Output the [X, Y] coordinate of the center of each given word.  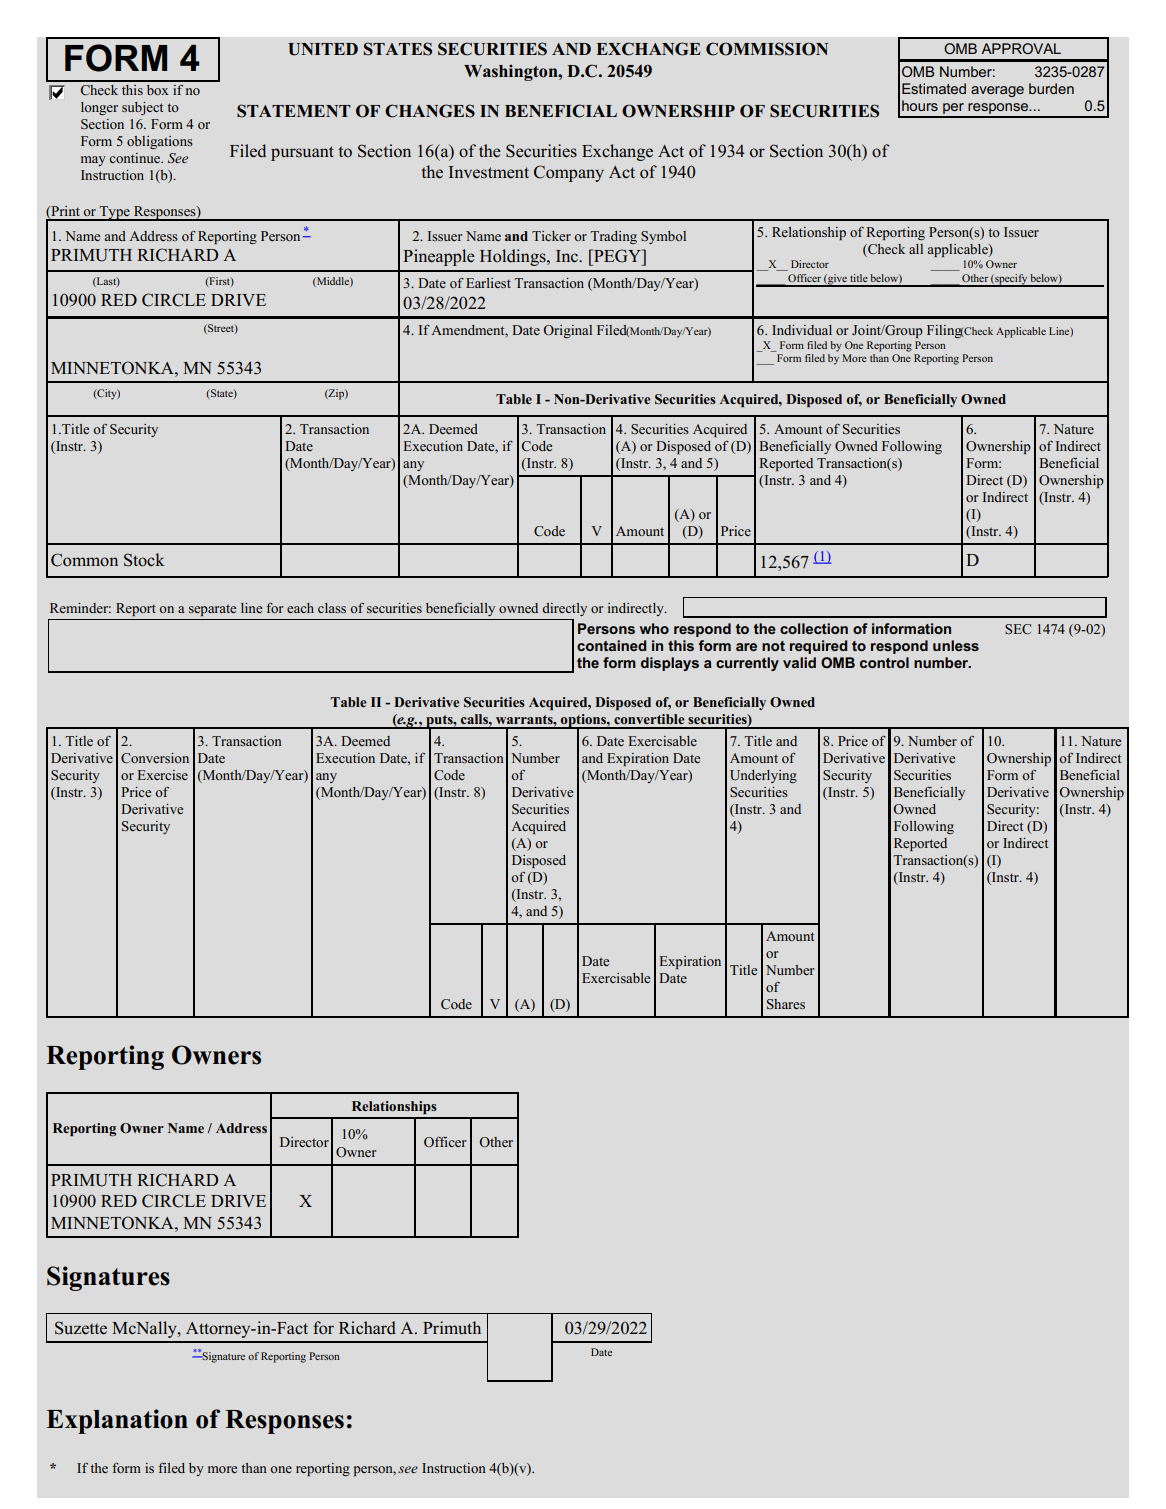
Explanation [117, 1421]
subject [142, 108]
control [884, 662]
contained [611, 645]
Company [569, 173]
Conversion [155, 758]
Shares [786, 1004]
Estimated [934, 88]
